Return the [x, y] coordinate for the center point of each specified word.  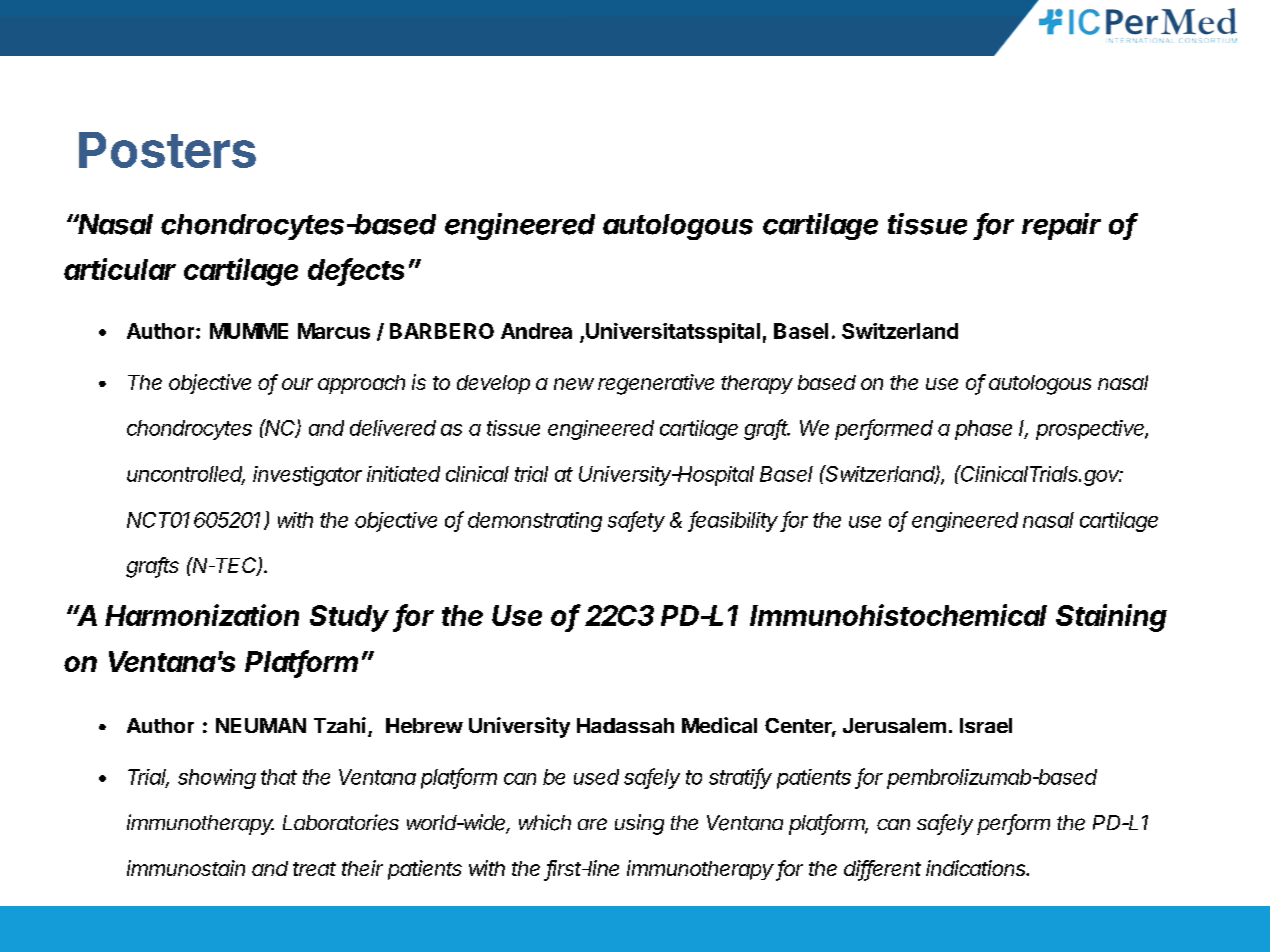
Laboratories [341, 822]
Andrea [536, 331]
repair [1061, 226]
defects [356, 270]
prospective [1092, 430]
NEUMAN [261, 725]
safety [636, 521]
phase [983, 430]
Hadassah [625, 725]
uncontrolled [186, 475]
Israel [986, 725]
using [639, 824]
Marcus [334, 331]
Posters [167, 150]
